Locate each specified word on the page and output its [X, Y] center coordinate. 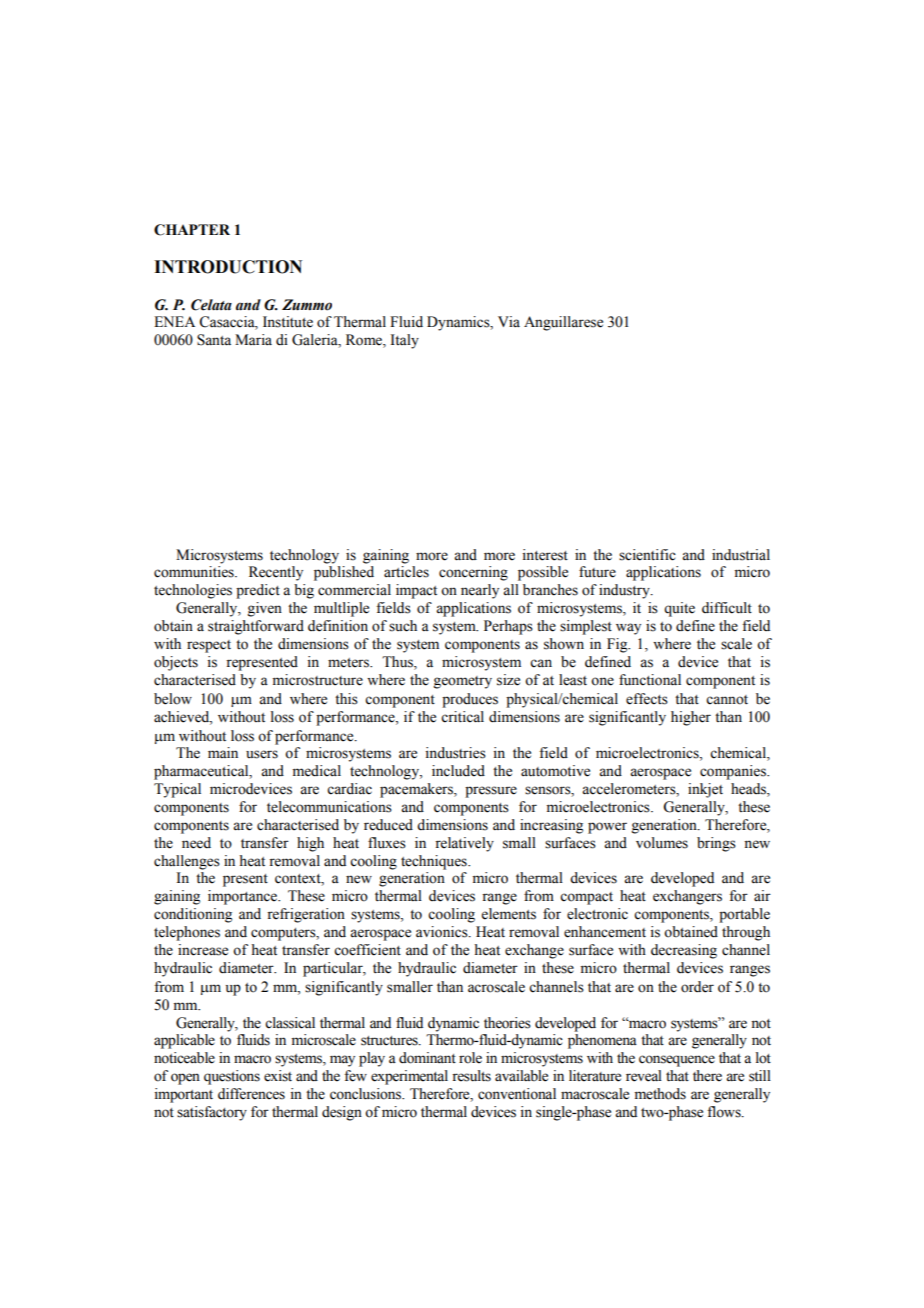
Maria [253, 339]
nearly [480, 591]
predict [258, 591]
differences [251, 1094]
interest [545, 555]
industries [456, 753]
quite [679, 609]
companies [734, 772]
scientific [647, 555]
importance [243, 897]
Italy [405, 341]
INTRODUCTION [228, 267]
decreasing [684, 951]
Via [509, 321]
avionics [443, 932]
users [262, 754]
